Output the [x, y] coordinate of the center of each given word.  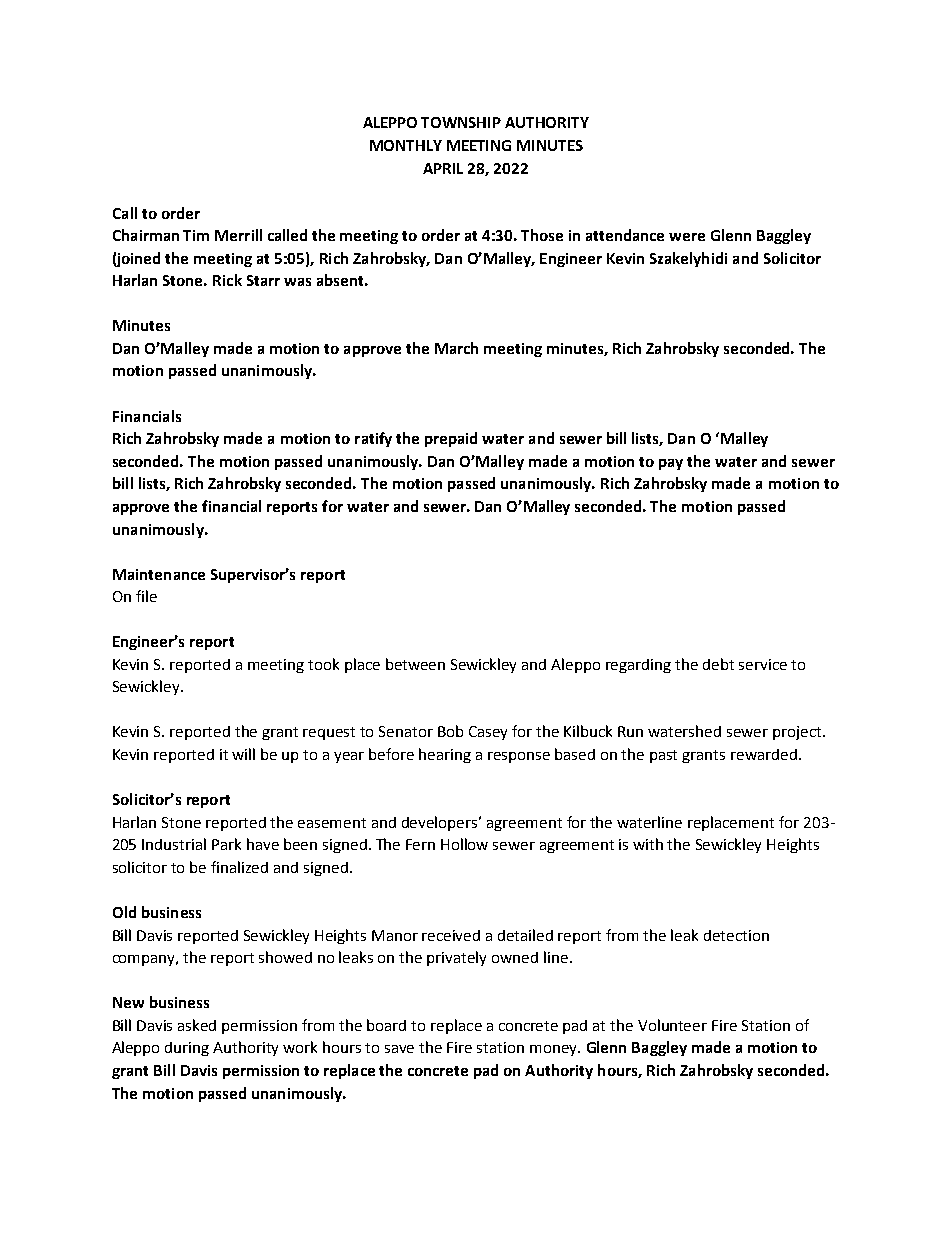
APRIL [443, 168]
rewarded [764, 754]
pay [671, 464]
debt [718, 664]
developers [441, 823]
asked [197, 1025]
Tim [196, 235]
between [415, 664]
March [456, 348]
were [687, 237]
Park [226, 844]
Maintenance [159, 574]
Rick [227, 280]
